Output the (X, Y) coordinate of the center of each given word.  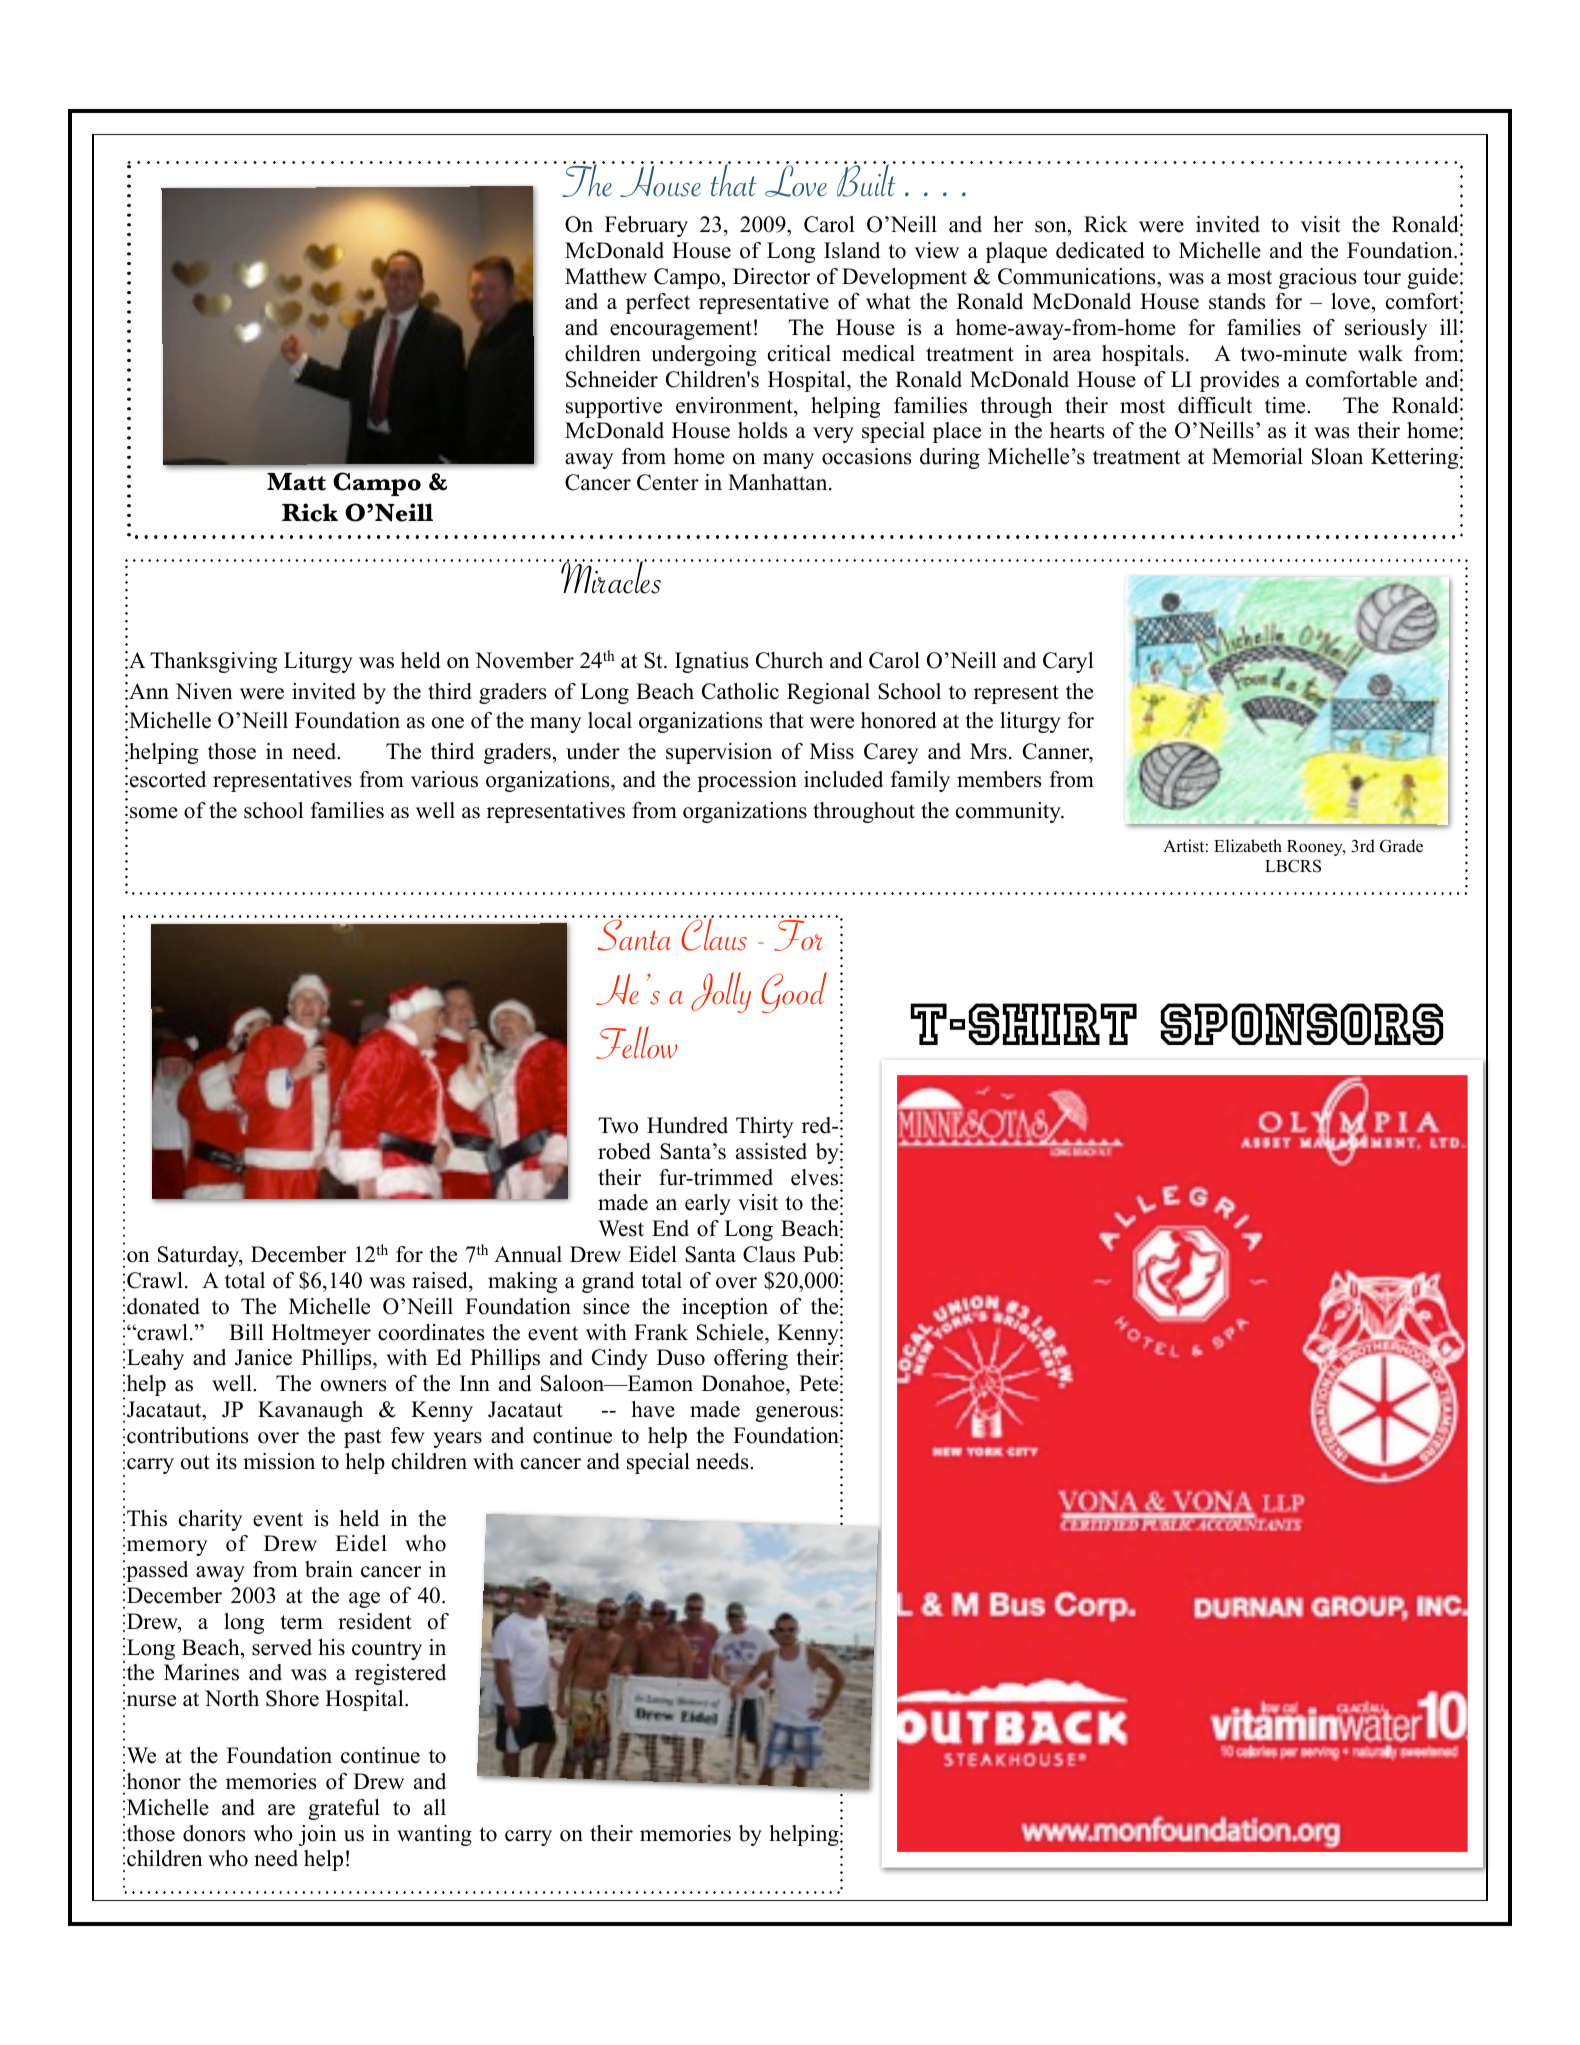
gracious (1317, 278)
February (646, 226)
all (435, 1807)
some (154, 813)
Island (852, 250)
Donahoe (744, 1385)
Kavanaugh (310, 1411)
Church (789, 660)
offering (751, 1359)
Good (794, 992)
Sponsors (1302, 1024)
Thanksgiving (213, 662)
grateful (344, 1809)
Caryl (1068, 662)
